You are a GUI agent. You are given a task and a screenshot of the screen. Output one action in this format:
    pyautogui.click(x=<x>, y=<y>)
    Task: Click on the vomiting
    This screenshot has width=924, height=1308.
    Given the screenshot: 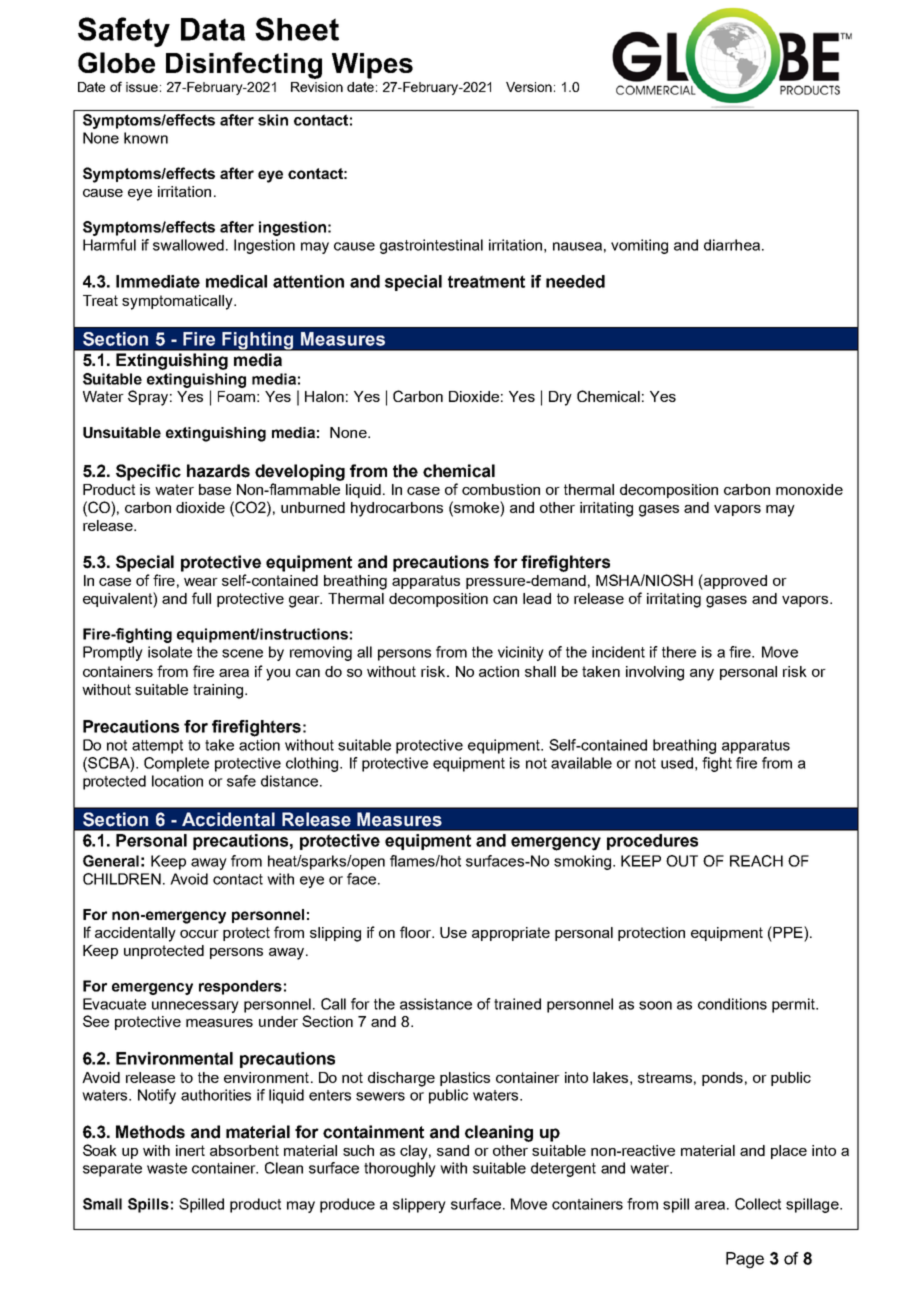 What is the action you would take?
    pyautogui.click(x=639, y=246)
